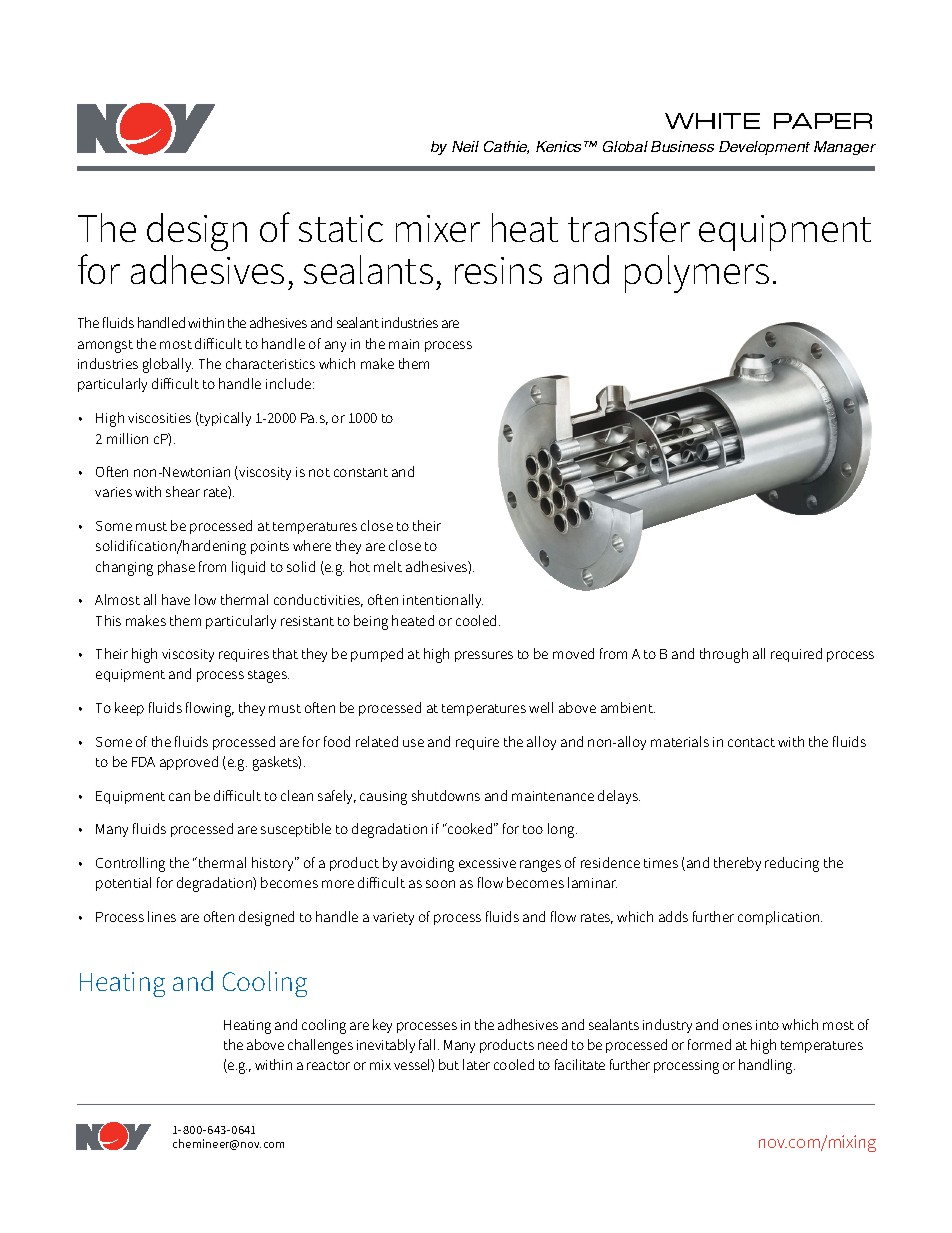 The height and width of the screenshot is (1233, 952). Describe the element at coordinates (465, 146) in the screenshot. I see `Neil` at that location.
